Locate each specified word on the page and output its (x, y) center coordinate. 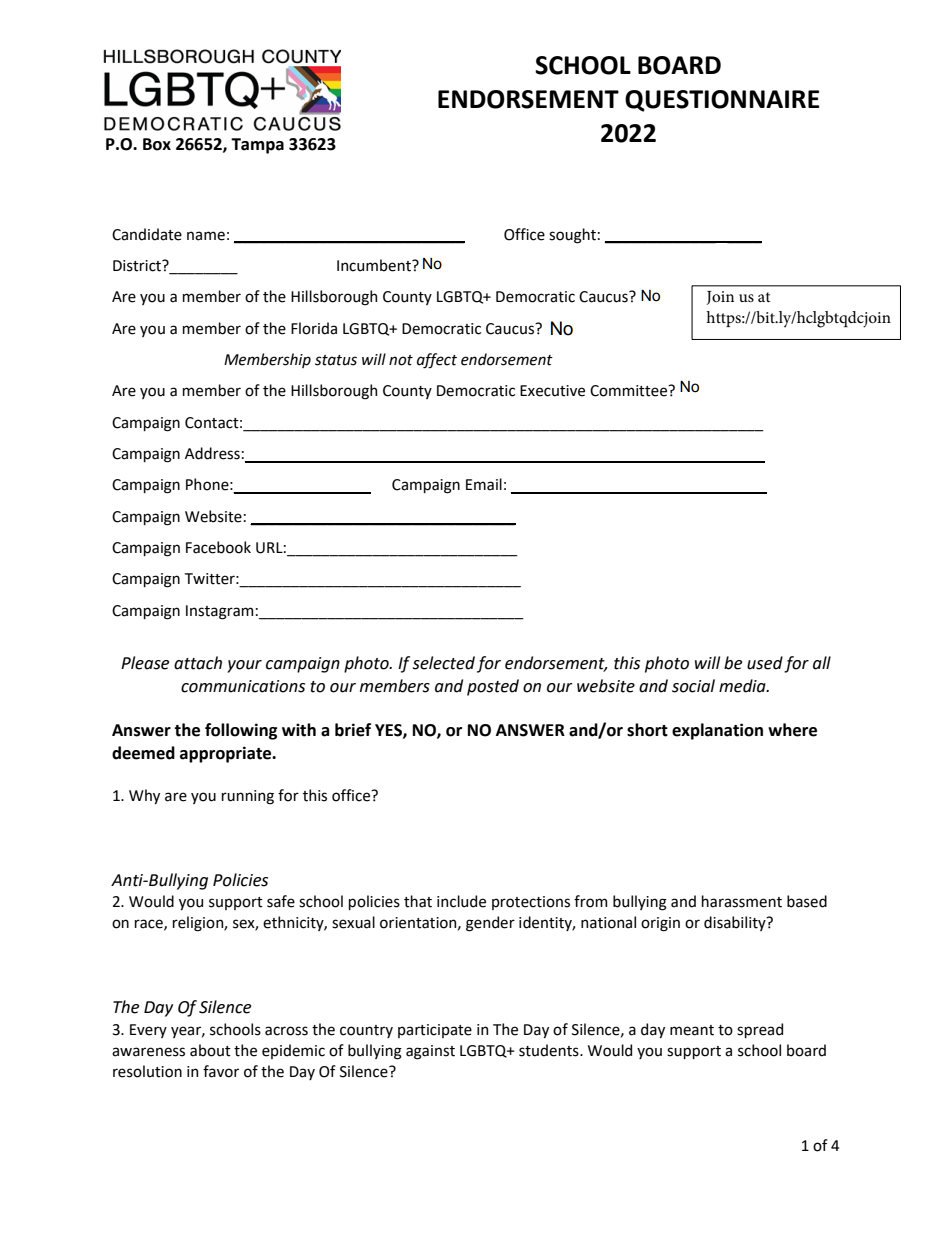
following (241, 731)
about (210, 1050)
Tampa (257, 146)
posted (493, 687)
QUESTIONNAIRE (722, 101)
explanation (717, 731)
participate (435, 1031)
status (336, 360)
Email (484, 484)
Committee (630, 391)
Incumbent (375, 265)
